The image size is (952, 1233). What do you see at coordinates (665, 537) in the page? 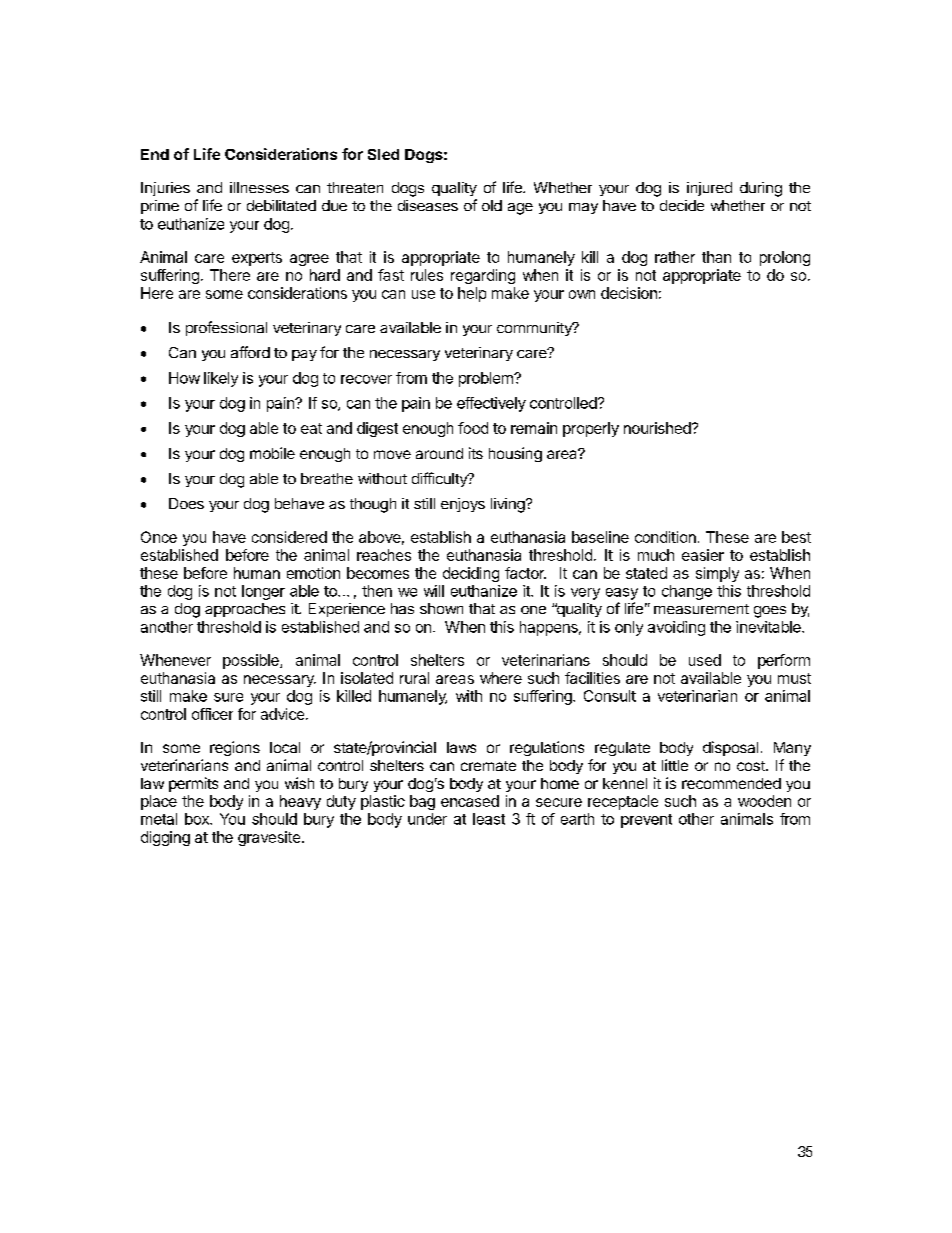
I see `condition` at bounding box center [665, 537].
